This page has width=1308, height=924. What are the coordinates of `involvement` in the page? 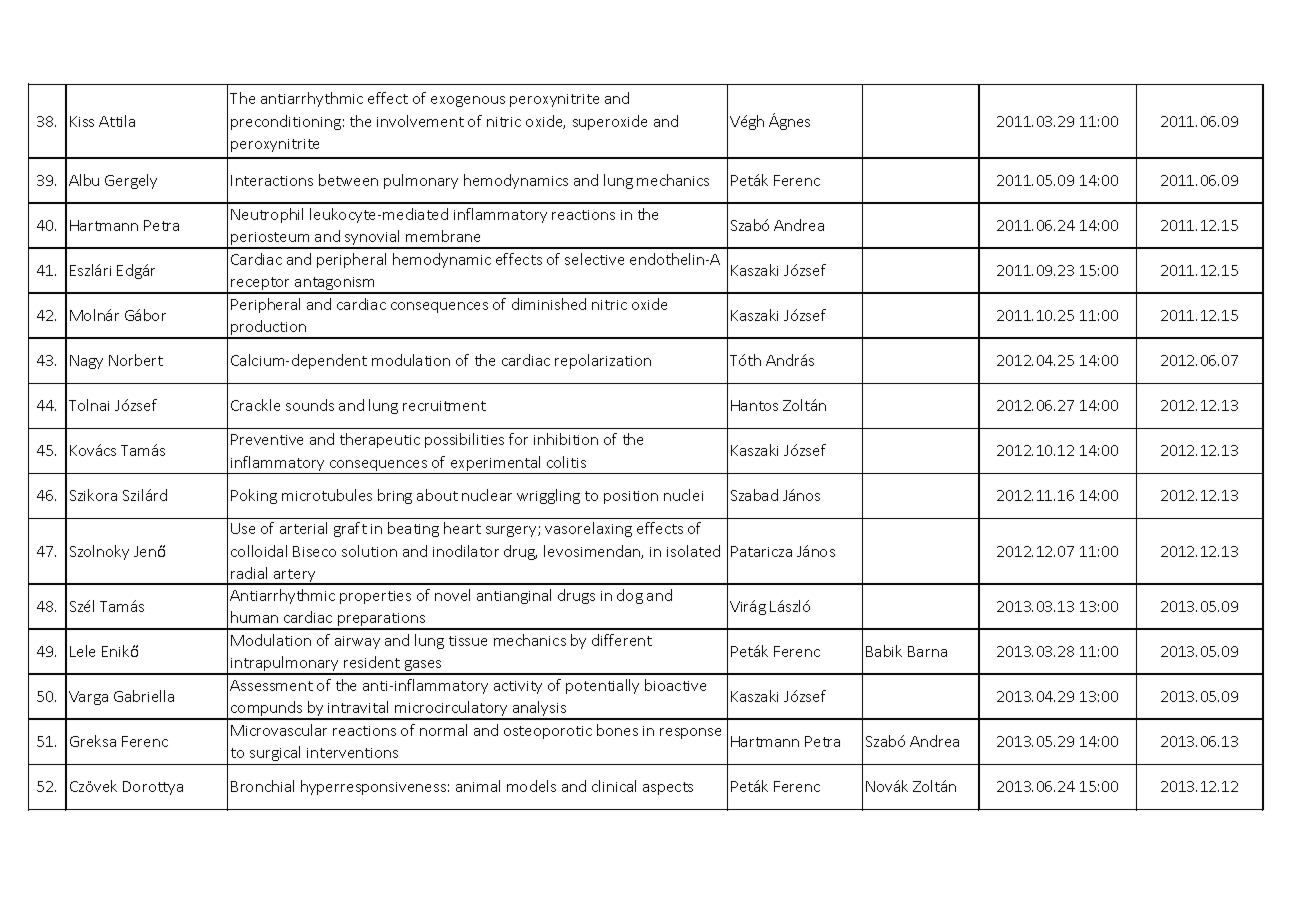 It's located at (420, 121).
